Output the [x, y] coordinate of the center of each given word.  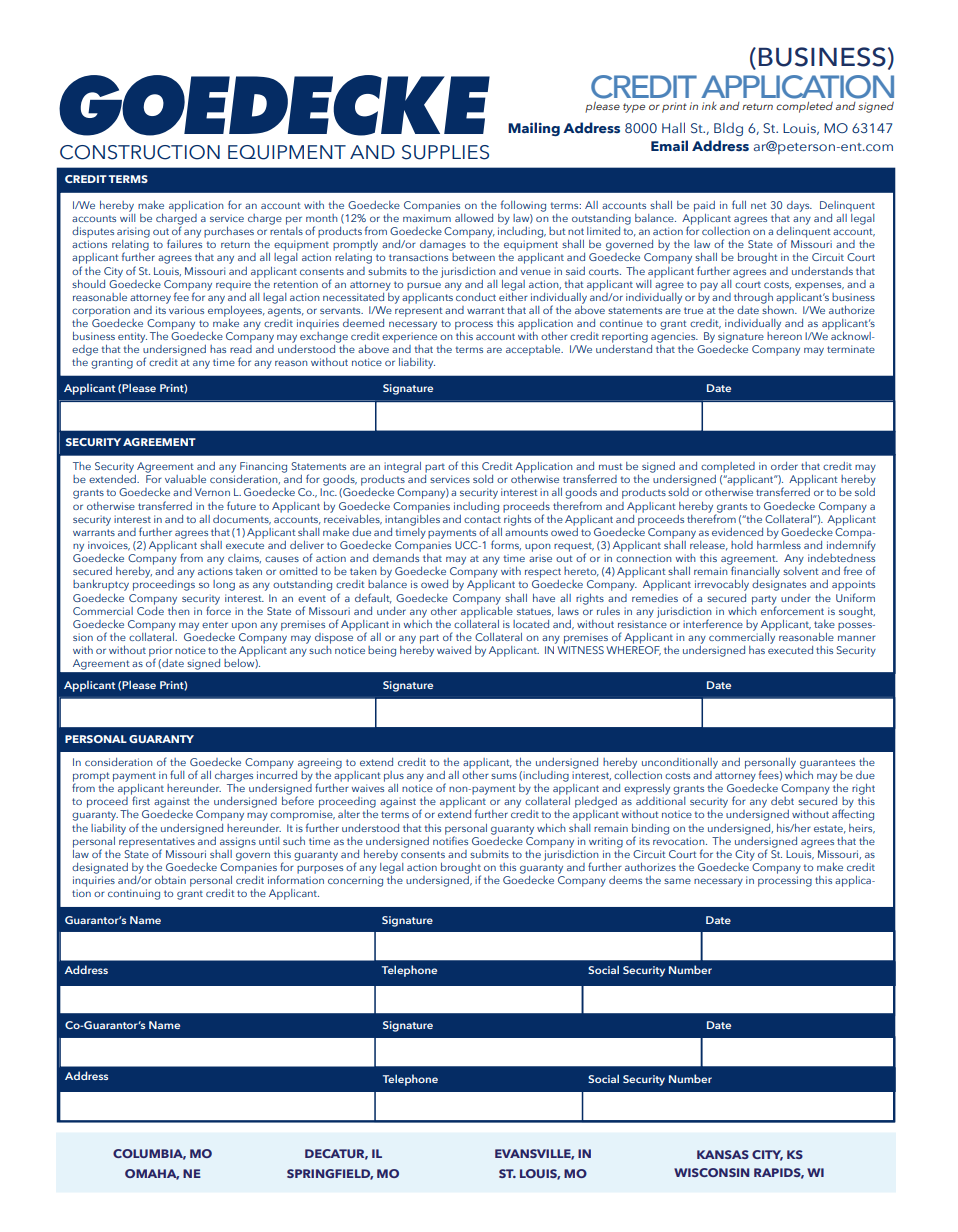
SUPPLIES [445, 152]
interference [713, 623]
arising [133, 232]
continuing [134, 894]
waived [454, 650]
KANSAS [723, 1154]
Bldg [728, 129]
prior [161, 652]
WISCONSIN [711, 1172]
